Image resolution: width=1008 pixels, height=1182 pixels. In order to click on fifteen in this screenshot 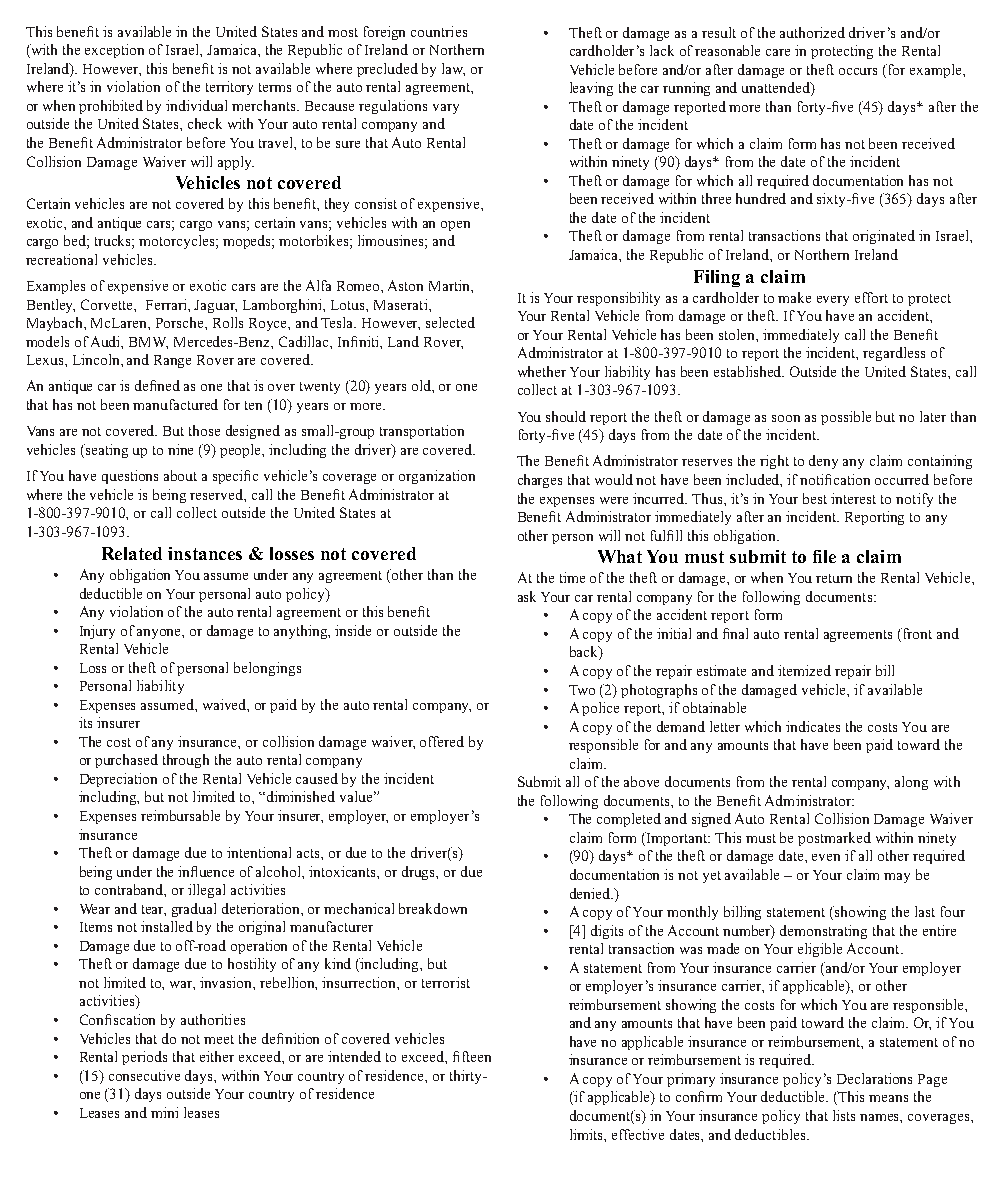, I will do `click(472, 1056)`.
